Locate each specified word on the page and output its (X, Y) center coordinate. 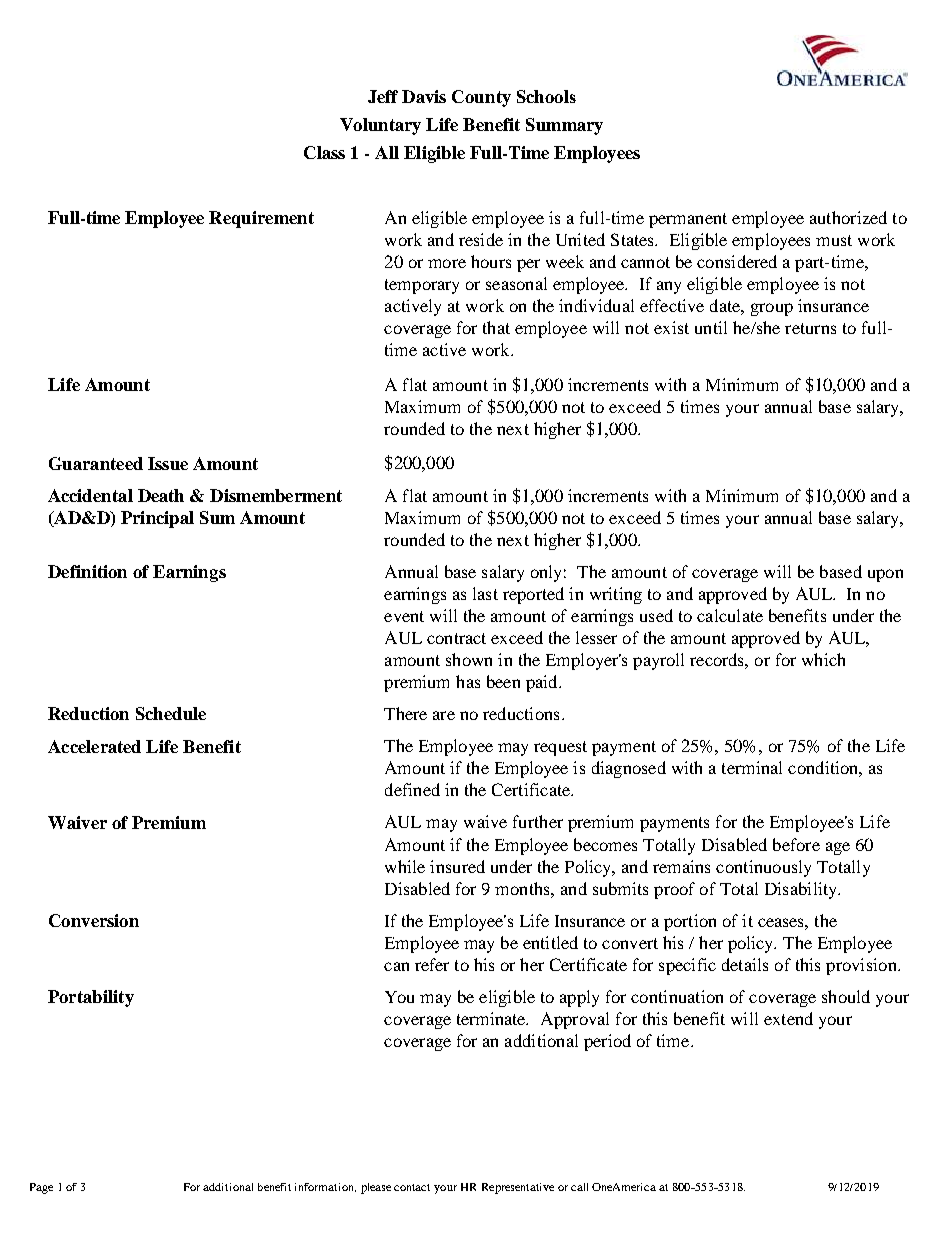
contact (412, 1187)
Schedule (171, 713)
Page (41, 1188)
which (823, 659)
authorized (848, 217)
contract (456, 638)
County (481, 98)
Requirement (261, 219)
